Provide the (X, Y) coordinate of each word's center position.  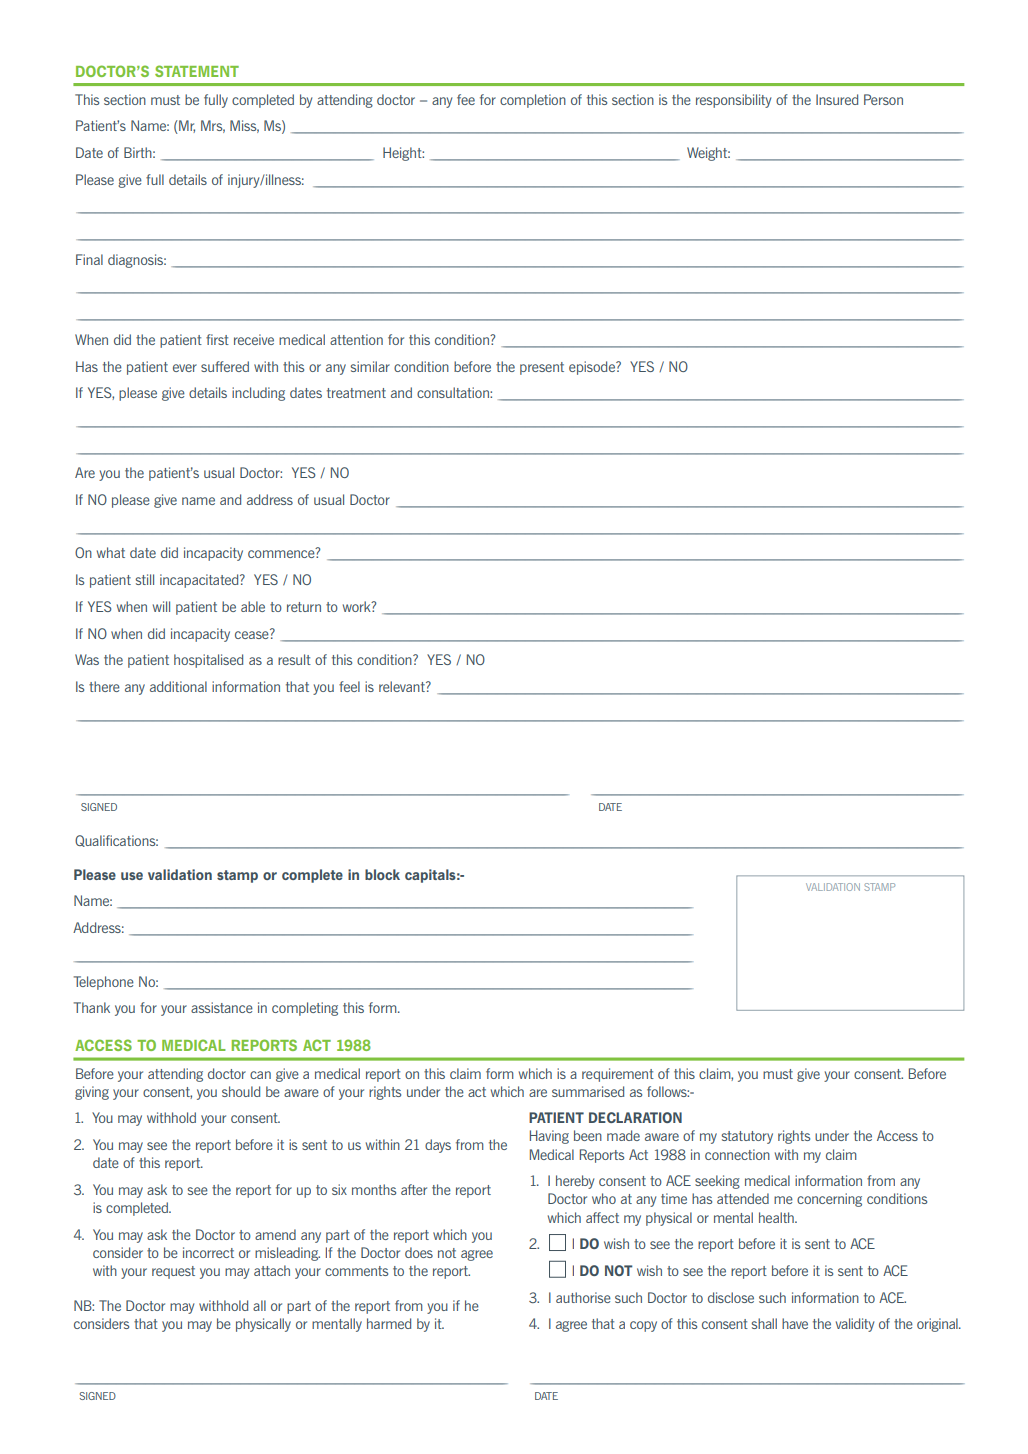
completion (533, 101)
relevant (403, 686)
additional (178, 686)
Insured (837, 99)
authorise (583, 1297)
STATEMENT (197, 71)
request (173, 1272)
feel (349, 686)
